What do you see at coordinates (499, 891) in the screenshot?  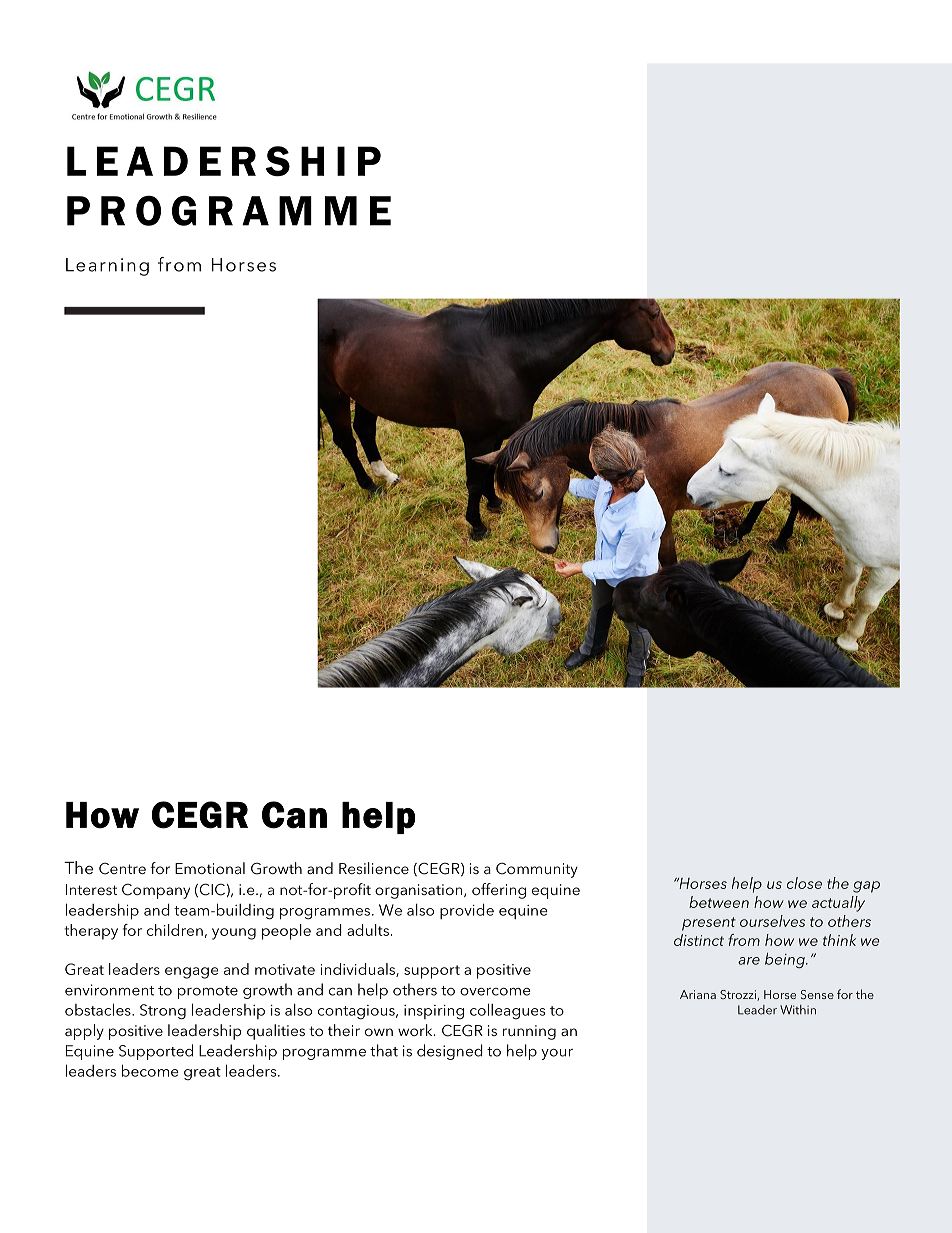 I see `offering` at bounding box center [499, 891].
